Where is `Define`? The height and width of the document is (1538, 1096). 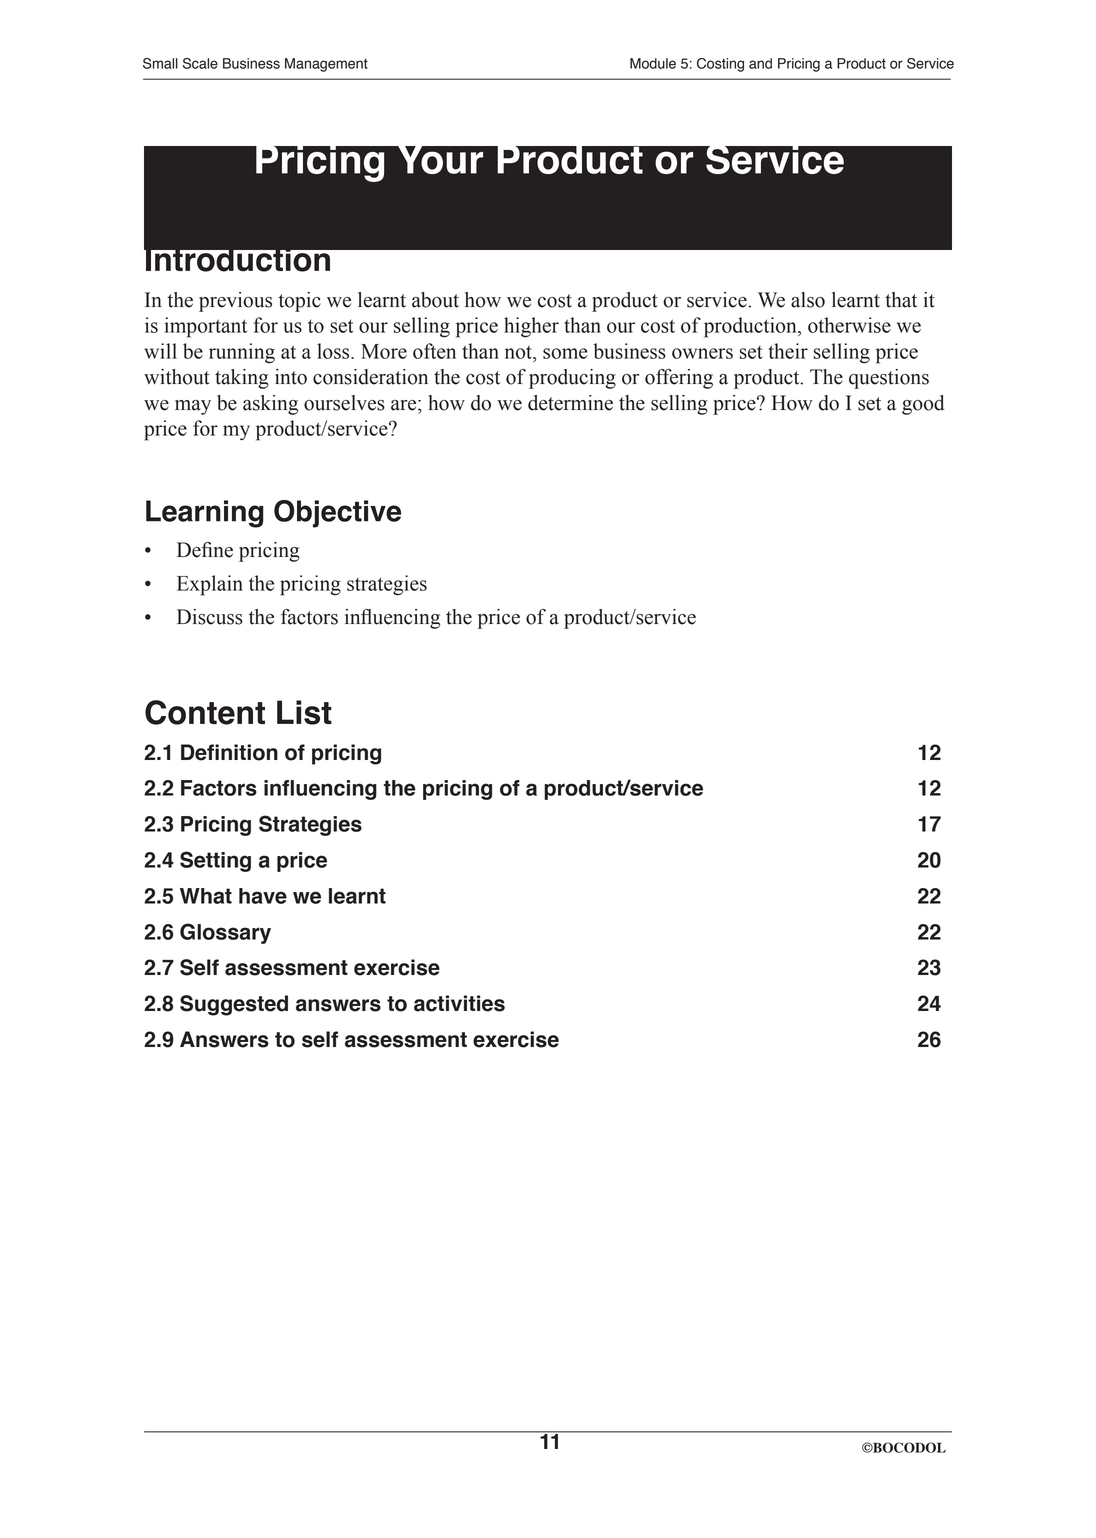 Define is located at coordinates (205, 550).
